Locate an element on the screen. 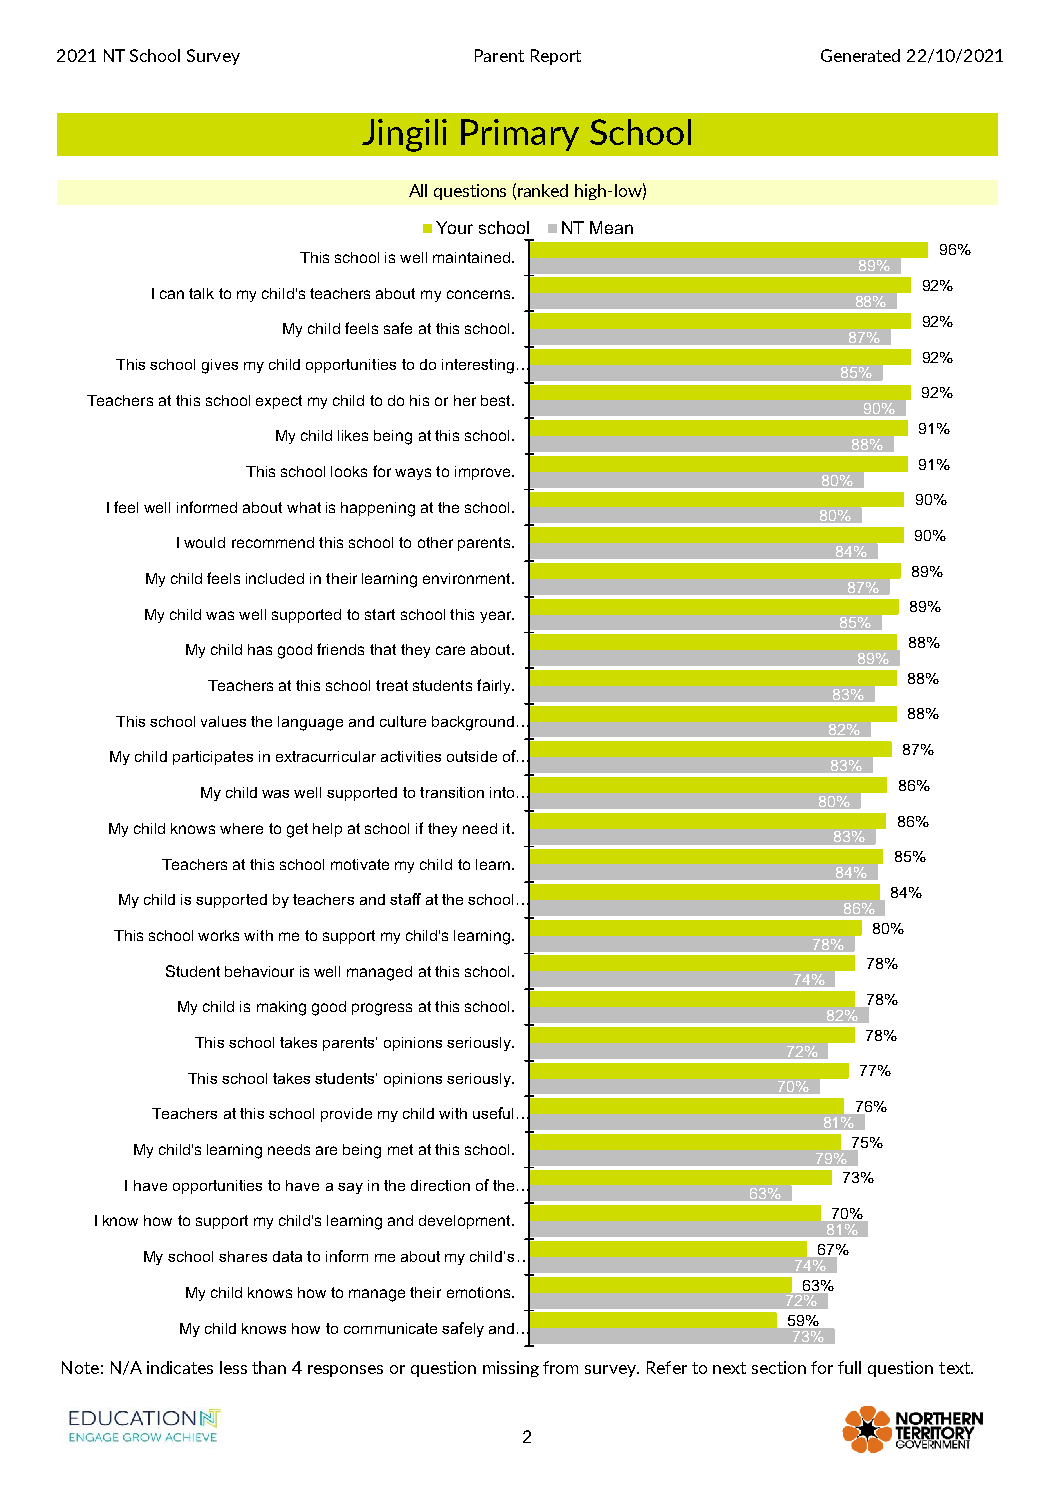 The width and height of the screenshot is (1056, 1494). values is located at coordinates (223, 721).
